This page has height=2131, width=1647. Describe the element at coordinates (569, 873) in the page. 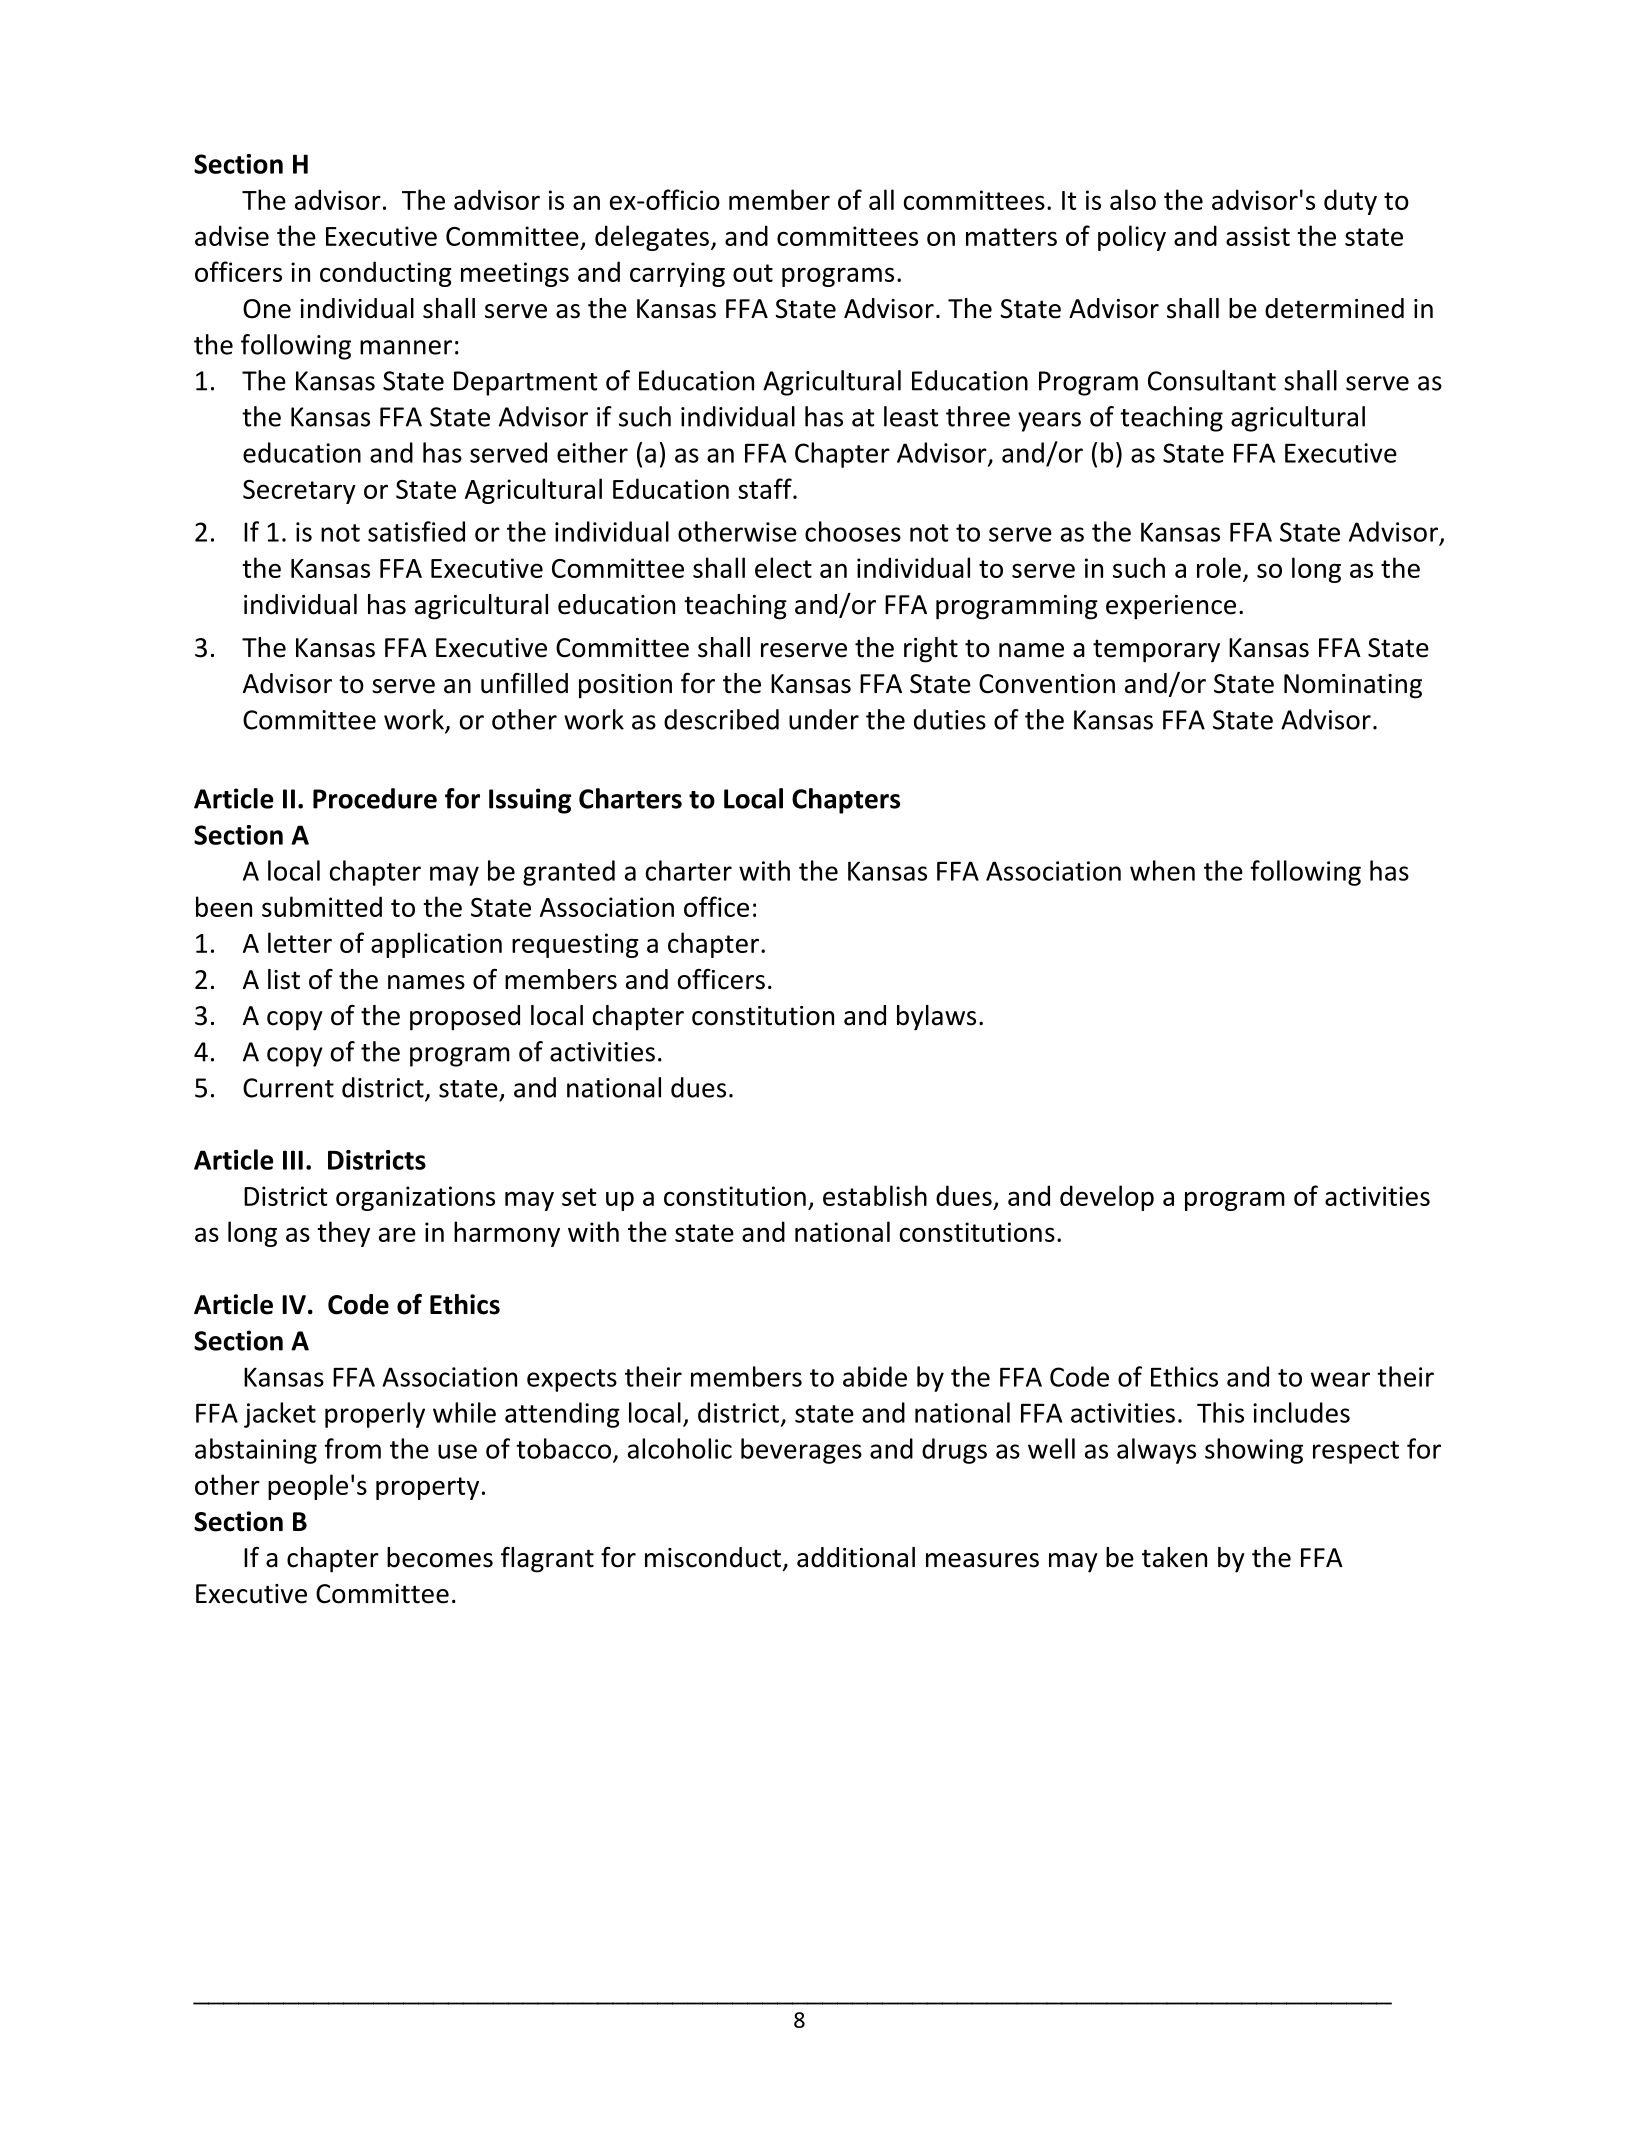

I see `granted` at that location.
